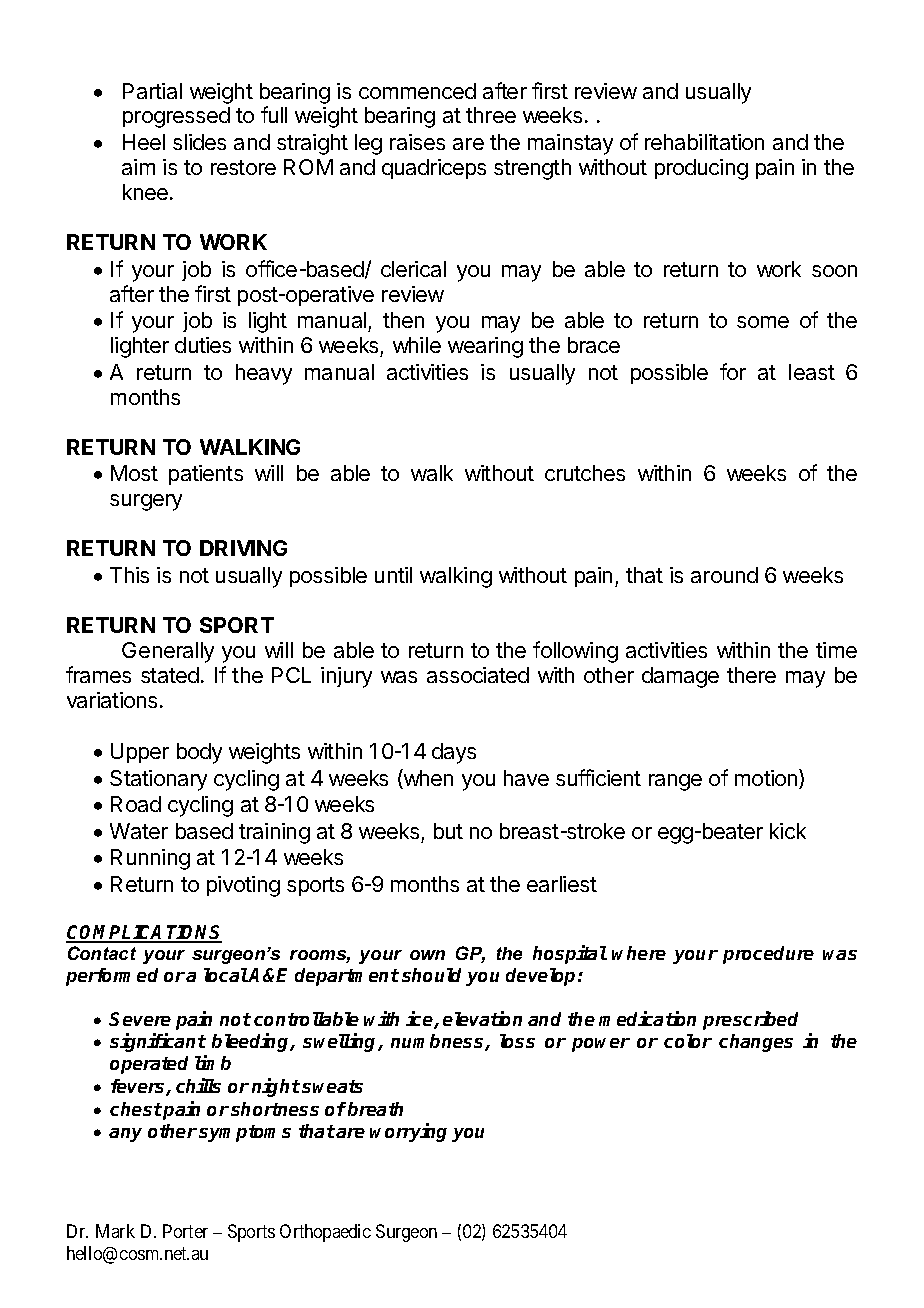 This page has width=924, height=1308. I want to click on duties, so click(203, 345).
